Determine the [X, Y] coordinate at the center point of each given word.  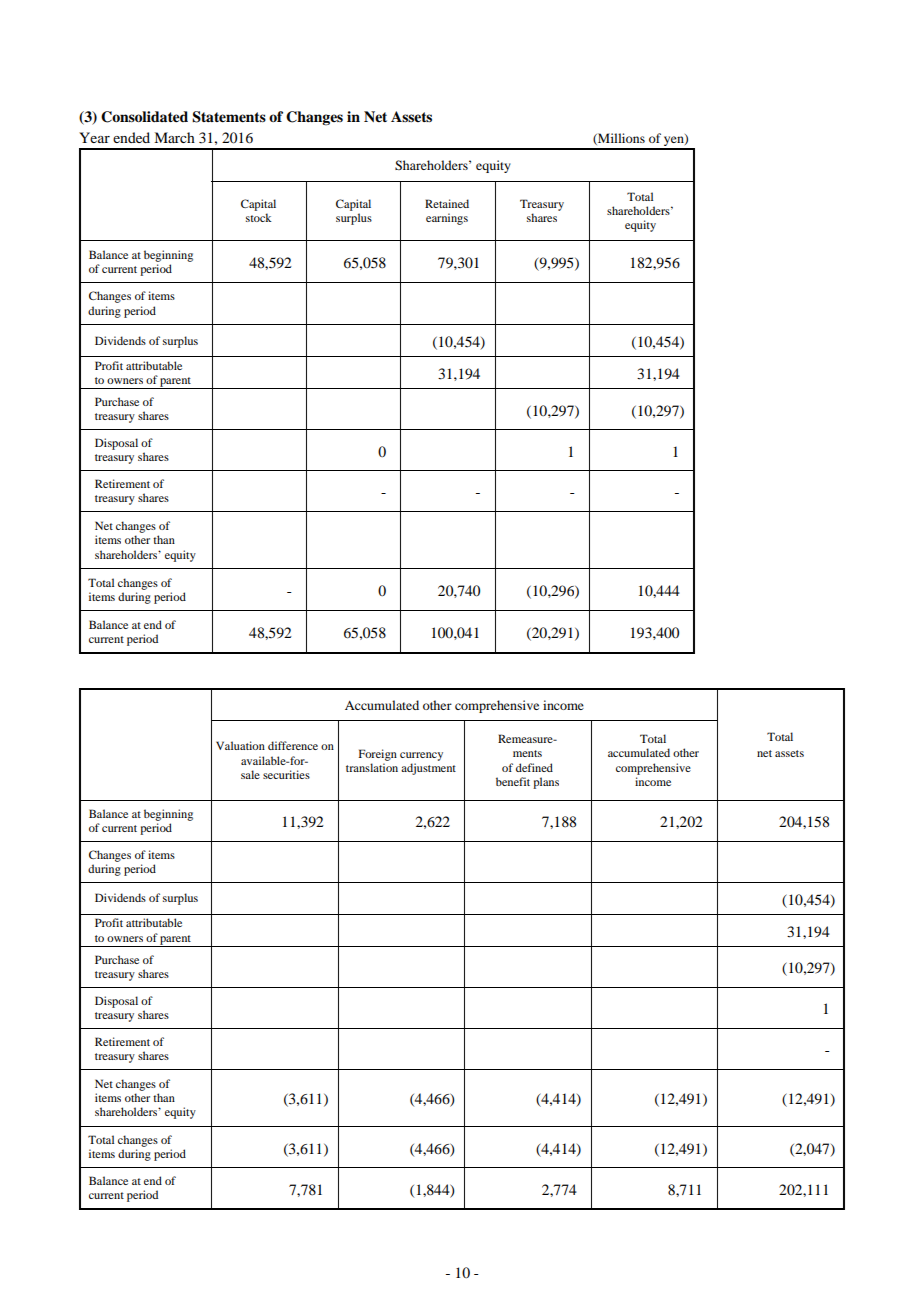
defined [534, 767]
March [174, 137]
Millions [620, 139]
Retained [447, 203]
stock [259, 217]
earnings [447, 219]
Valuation [240, 745]
